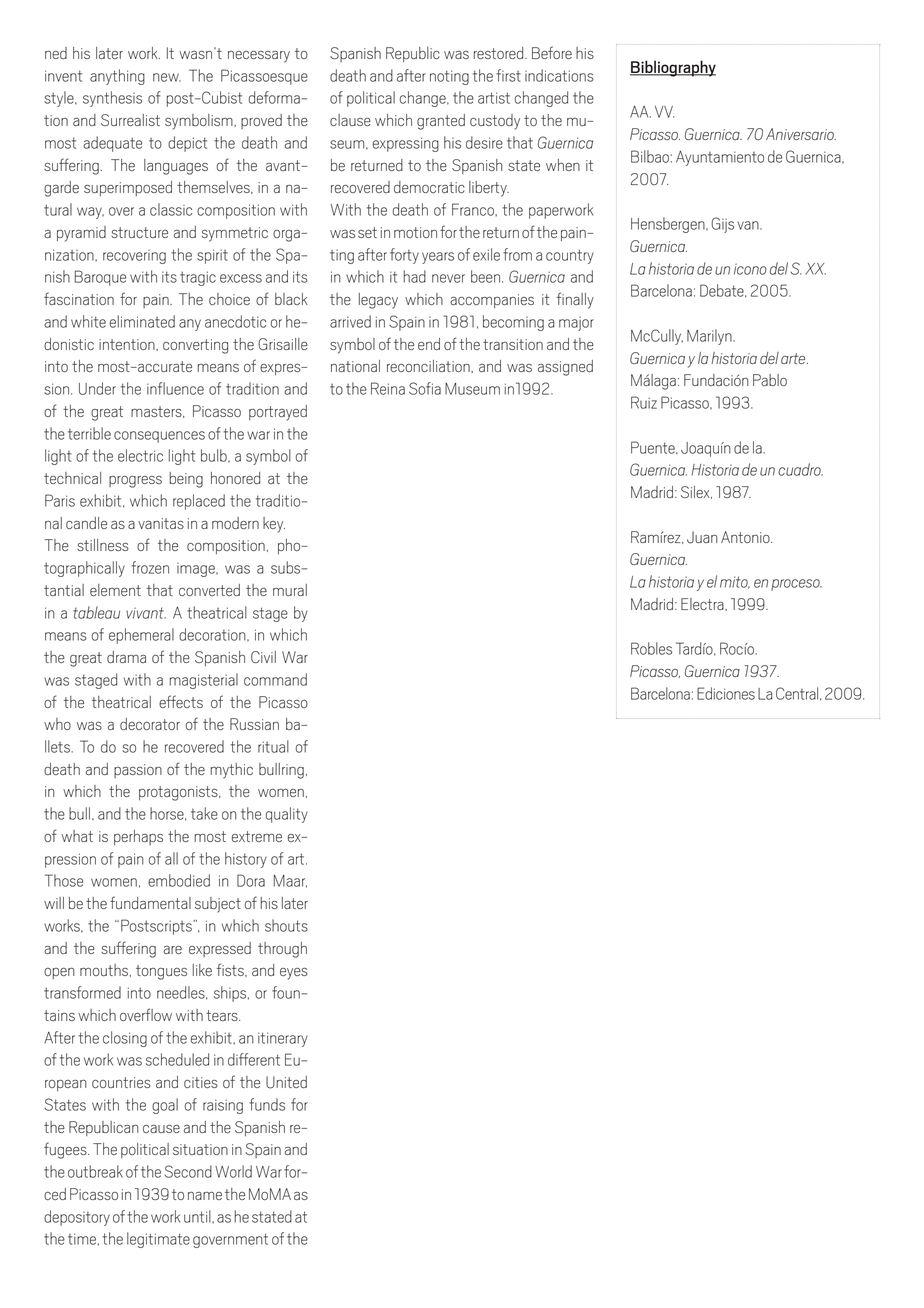  I want to click on Robles, so click(651, 648).
